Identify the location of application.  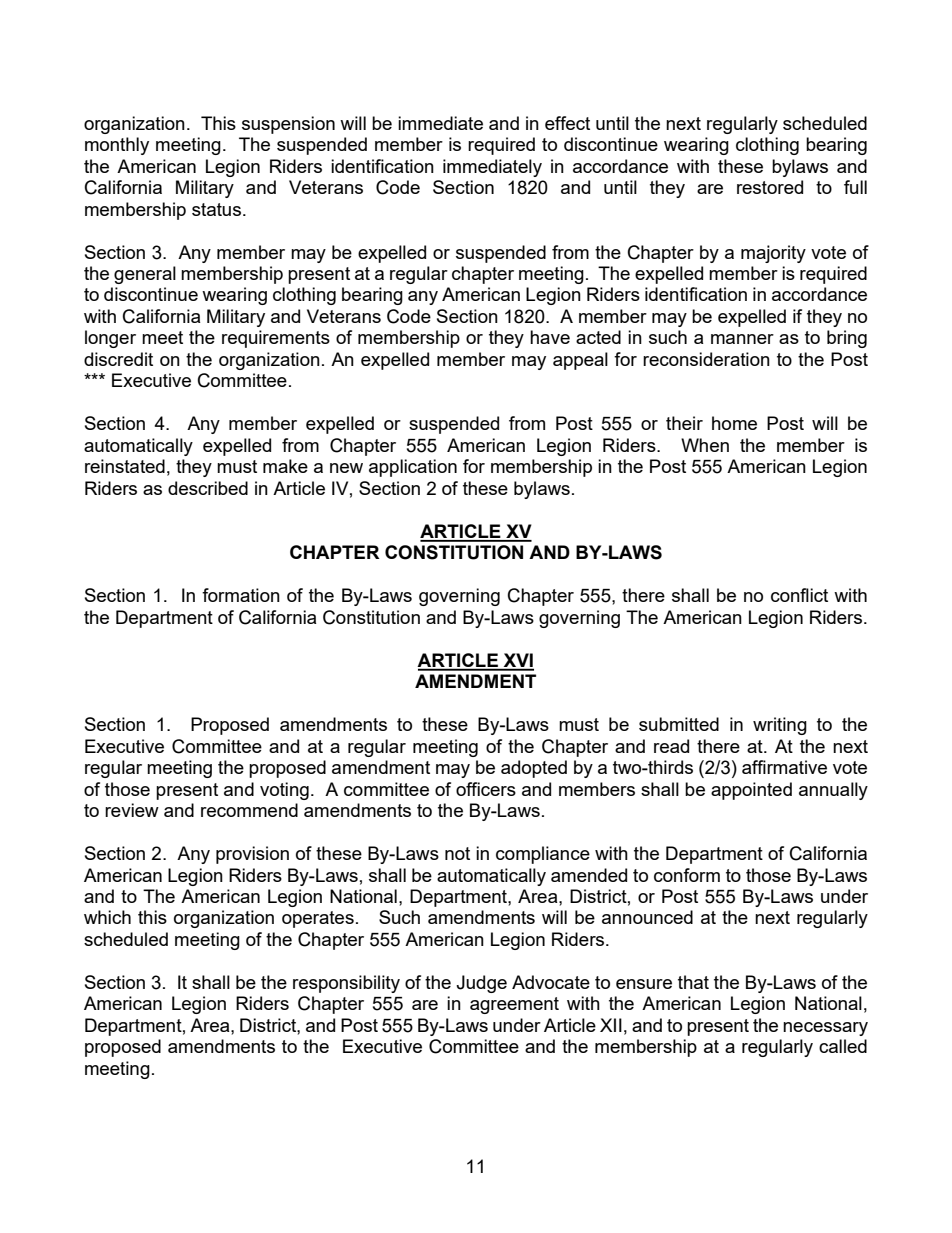
(413, 468).
